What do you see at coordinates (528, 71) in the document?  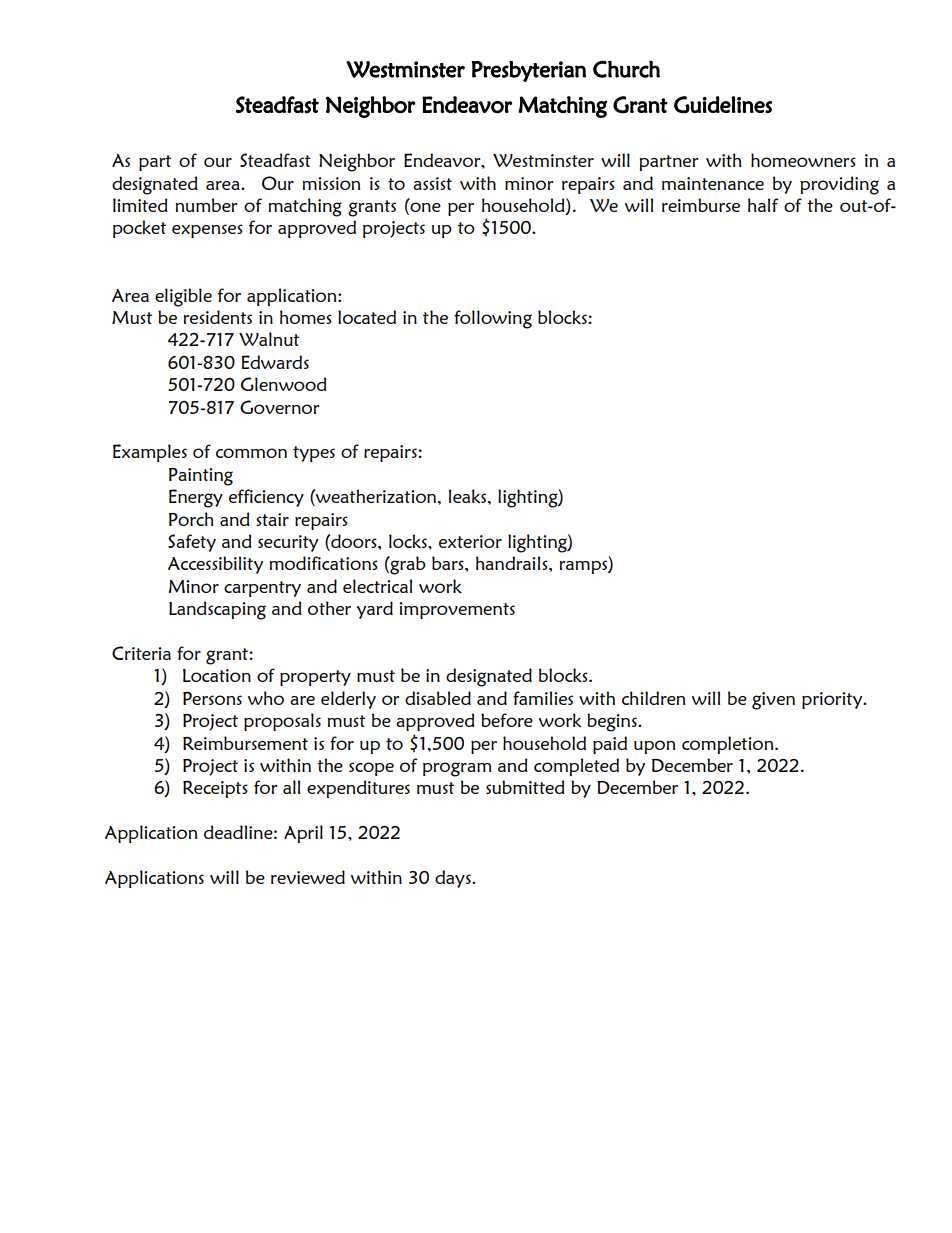 I see `Presbyterian` at bounding box center [528, 71].
